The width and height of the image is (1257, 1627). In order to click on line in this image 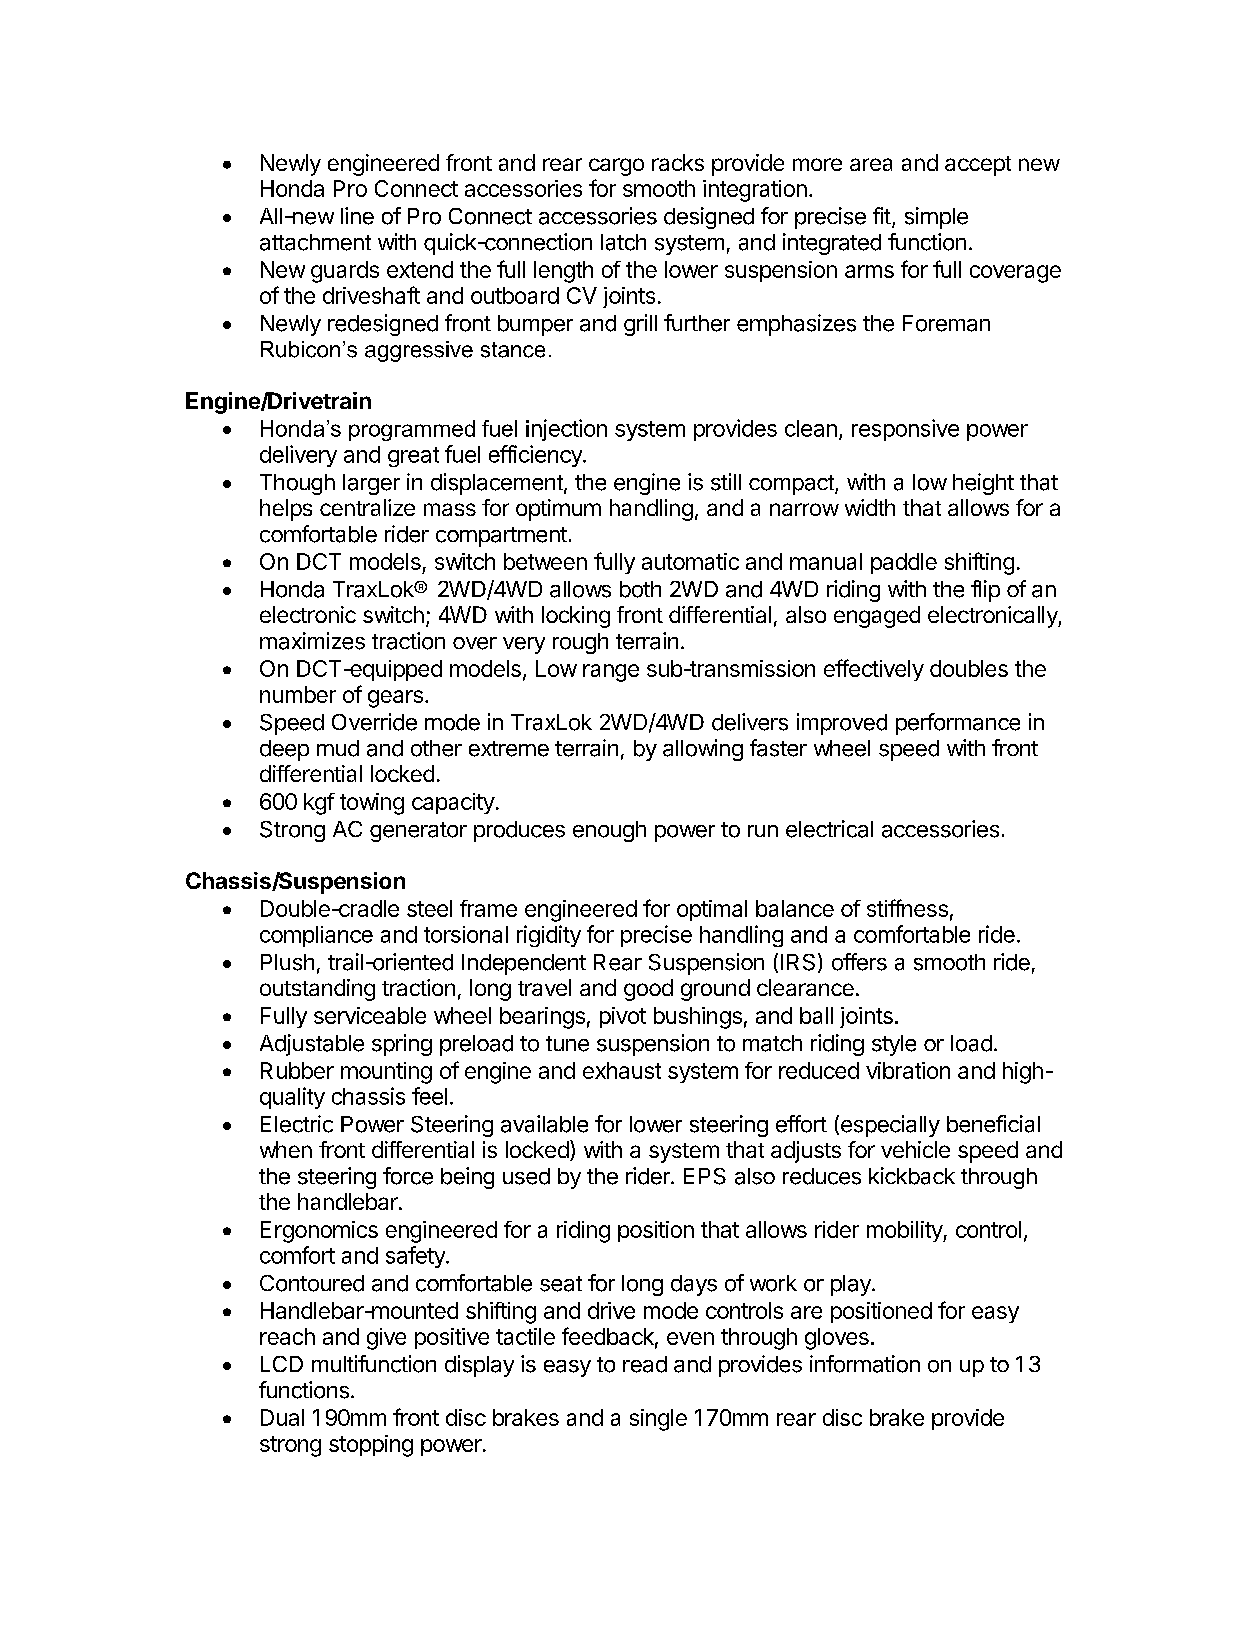, I will do `click(357, 216)`.
